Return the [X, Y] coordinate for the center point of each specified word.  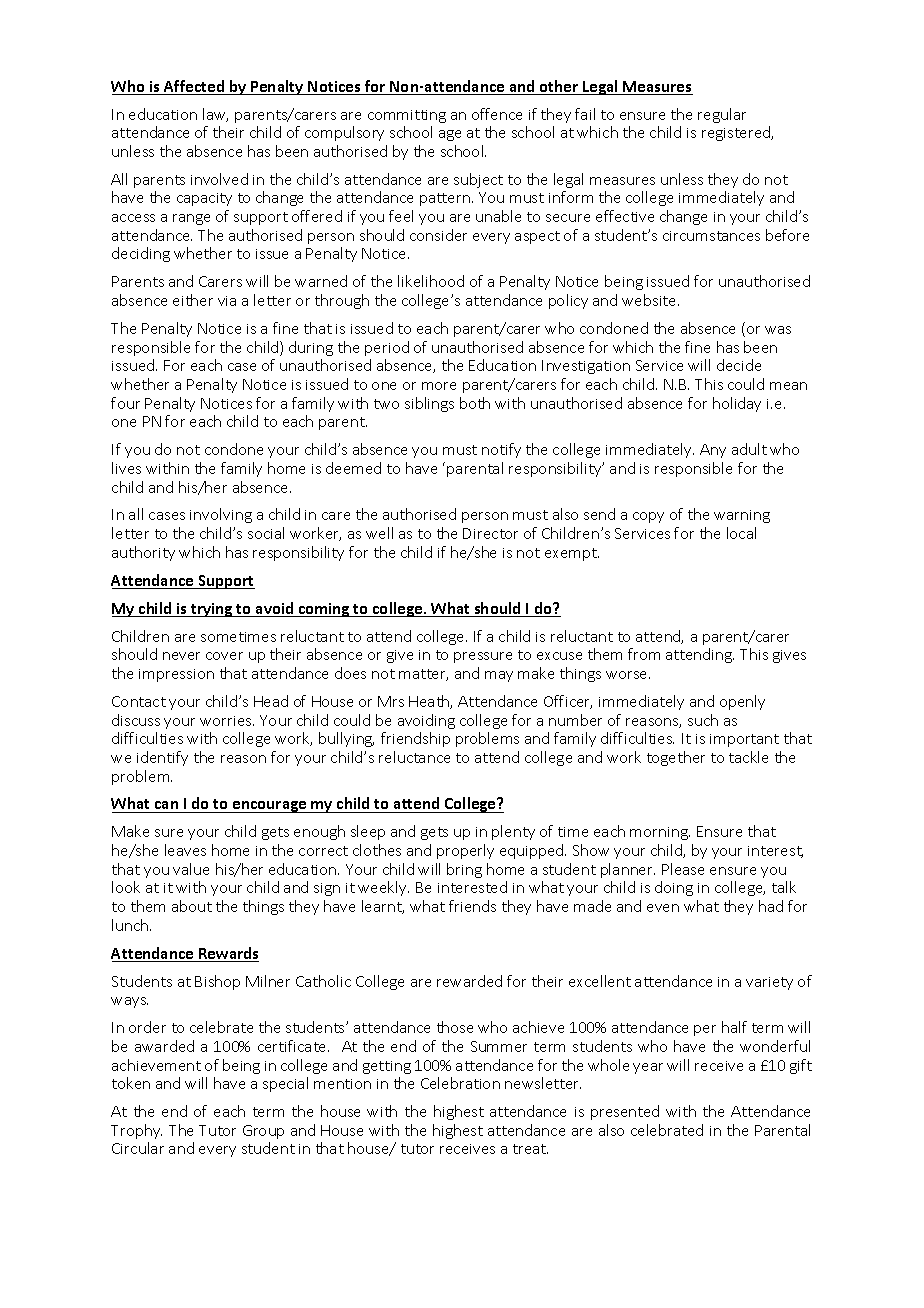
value [191, 869]
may [499, 676]
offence [497, 114]
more [439, 386]
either [193, 300]
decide [739, 365]
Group [263, 1132]
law [215, 115]
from [644, 654]
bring [464, 870]
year [648, 1068]
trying [212, 610]
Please [683, 869]
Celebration [460, 1083]
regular [722, 115]
